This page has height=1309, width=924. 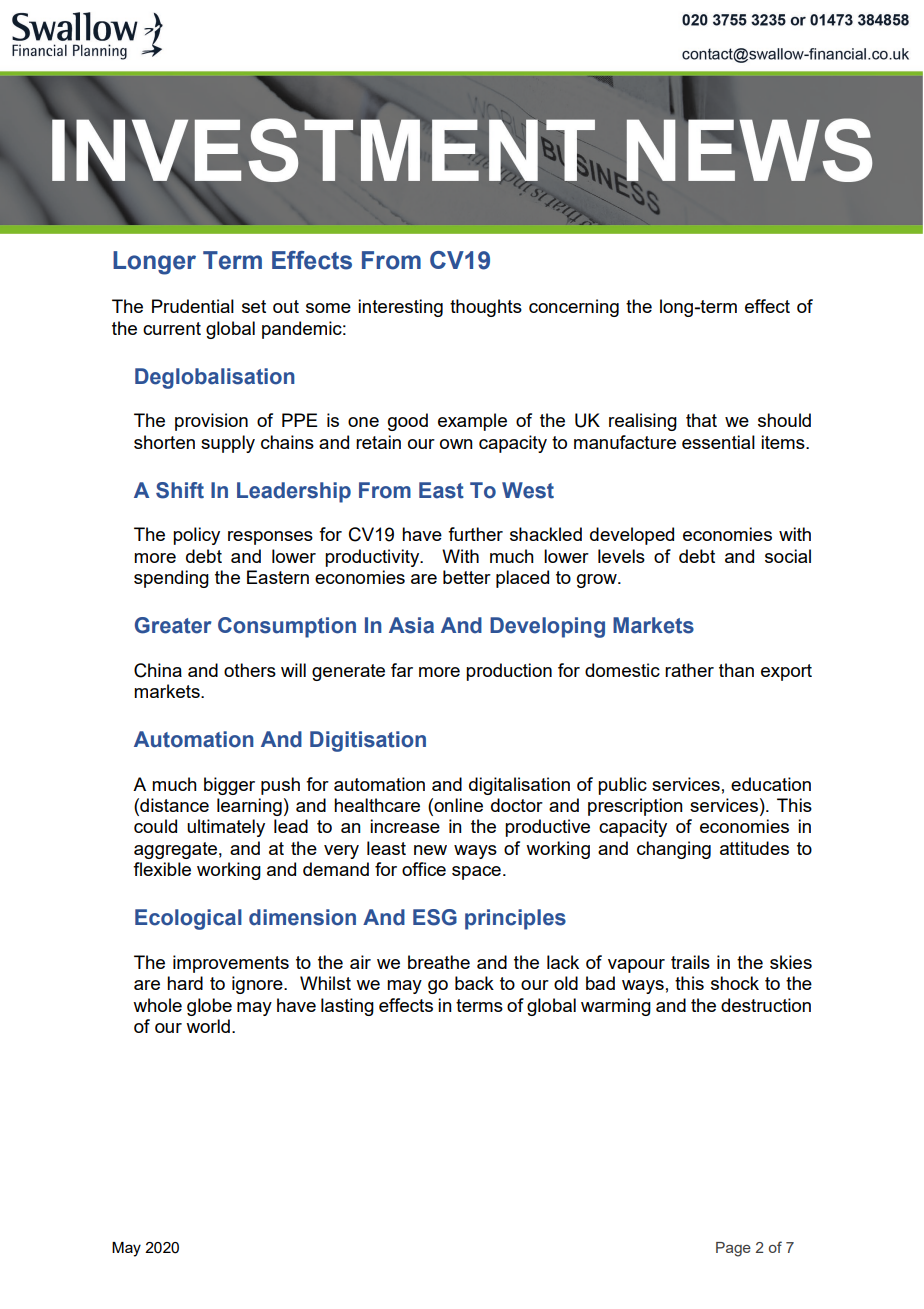 I want to click on globe, so click(x=209, y=1007).
